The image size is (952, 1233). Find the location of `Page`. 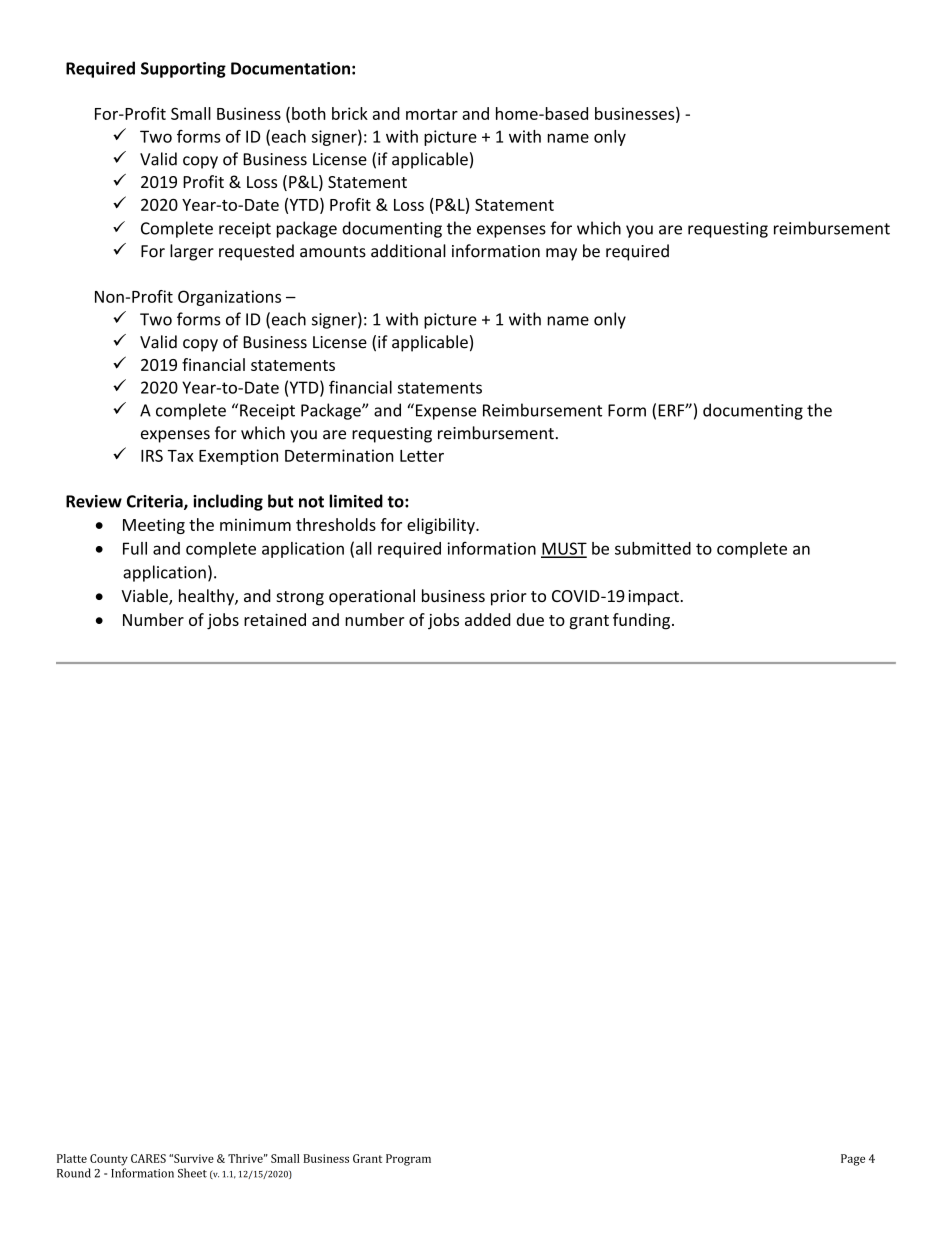

Page is located at coordinates (853, 1160).
